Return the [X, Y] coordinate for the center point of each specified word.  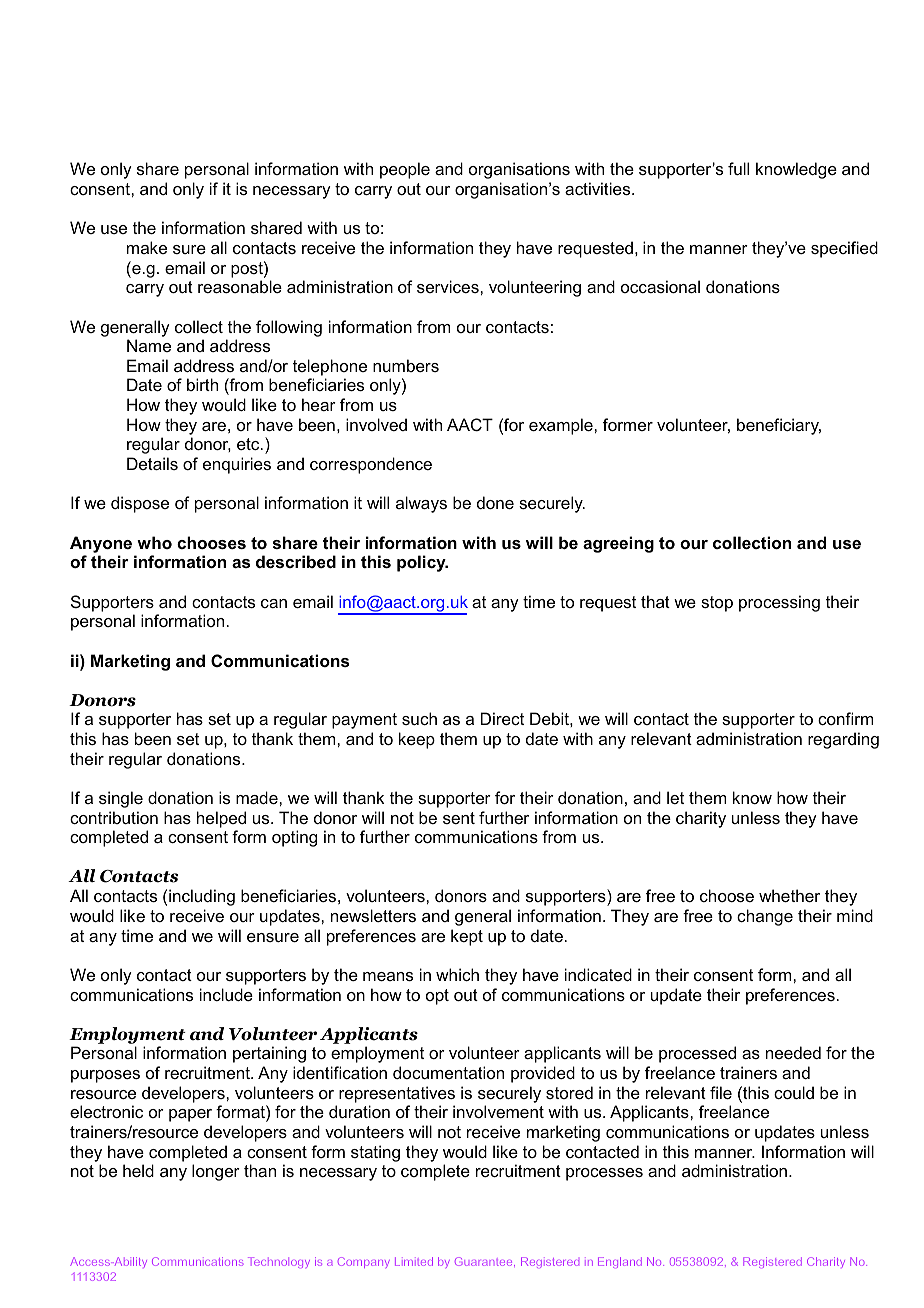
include [226, 994]
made [258, 797]
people [405, 170]
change [765, 917]
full [738, 168]
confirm [845, 718]
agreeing [618, 544]
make [147, 247]
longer [216, 1172]
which [457, 974]
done [495, 502]
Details [152, 463]
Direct [502, 718]
